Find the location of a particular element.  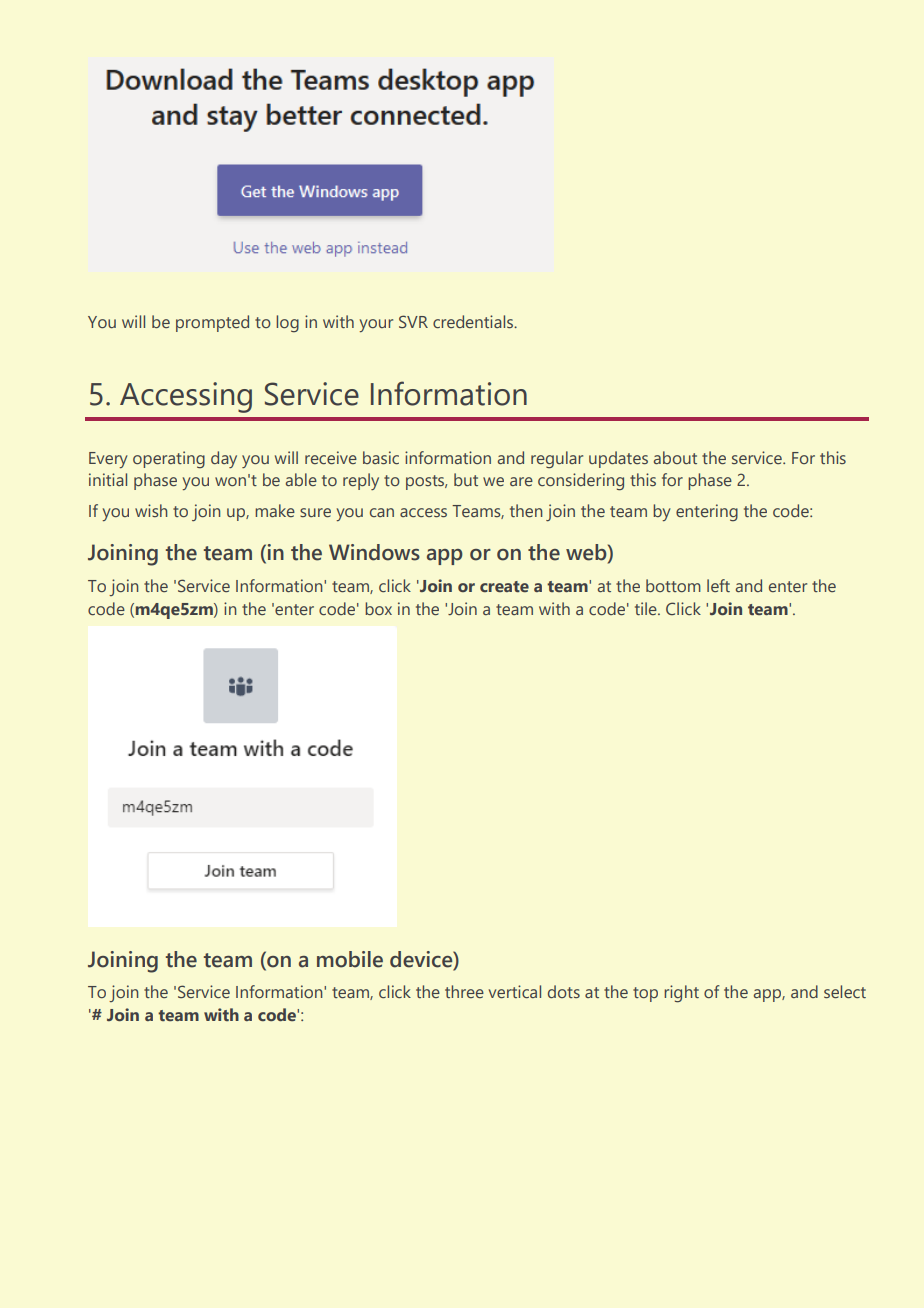

prompted is located at coordinates (212, 323).
